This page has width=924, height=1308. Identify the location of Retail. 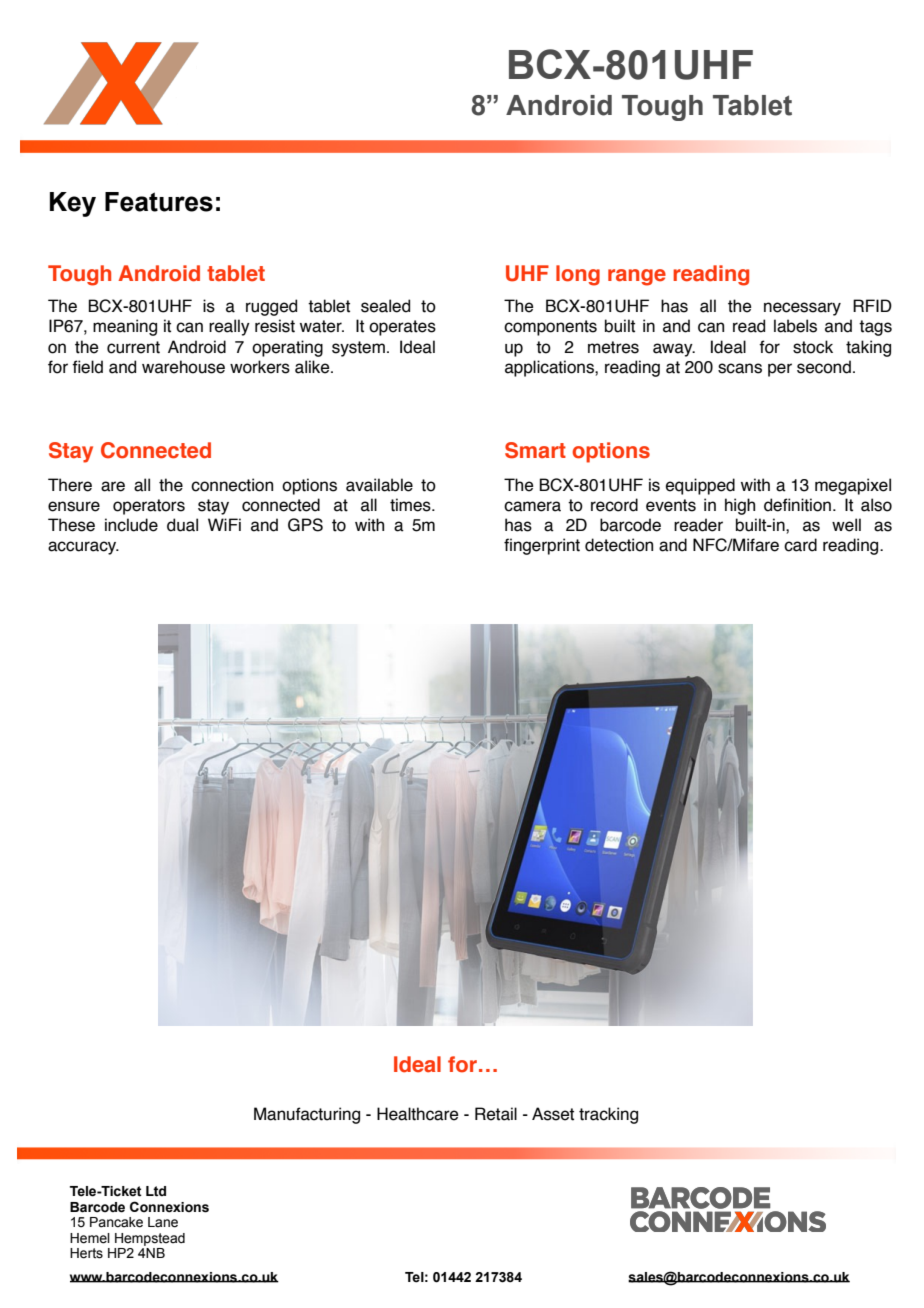
(496, 1114).
